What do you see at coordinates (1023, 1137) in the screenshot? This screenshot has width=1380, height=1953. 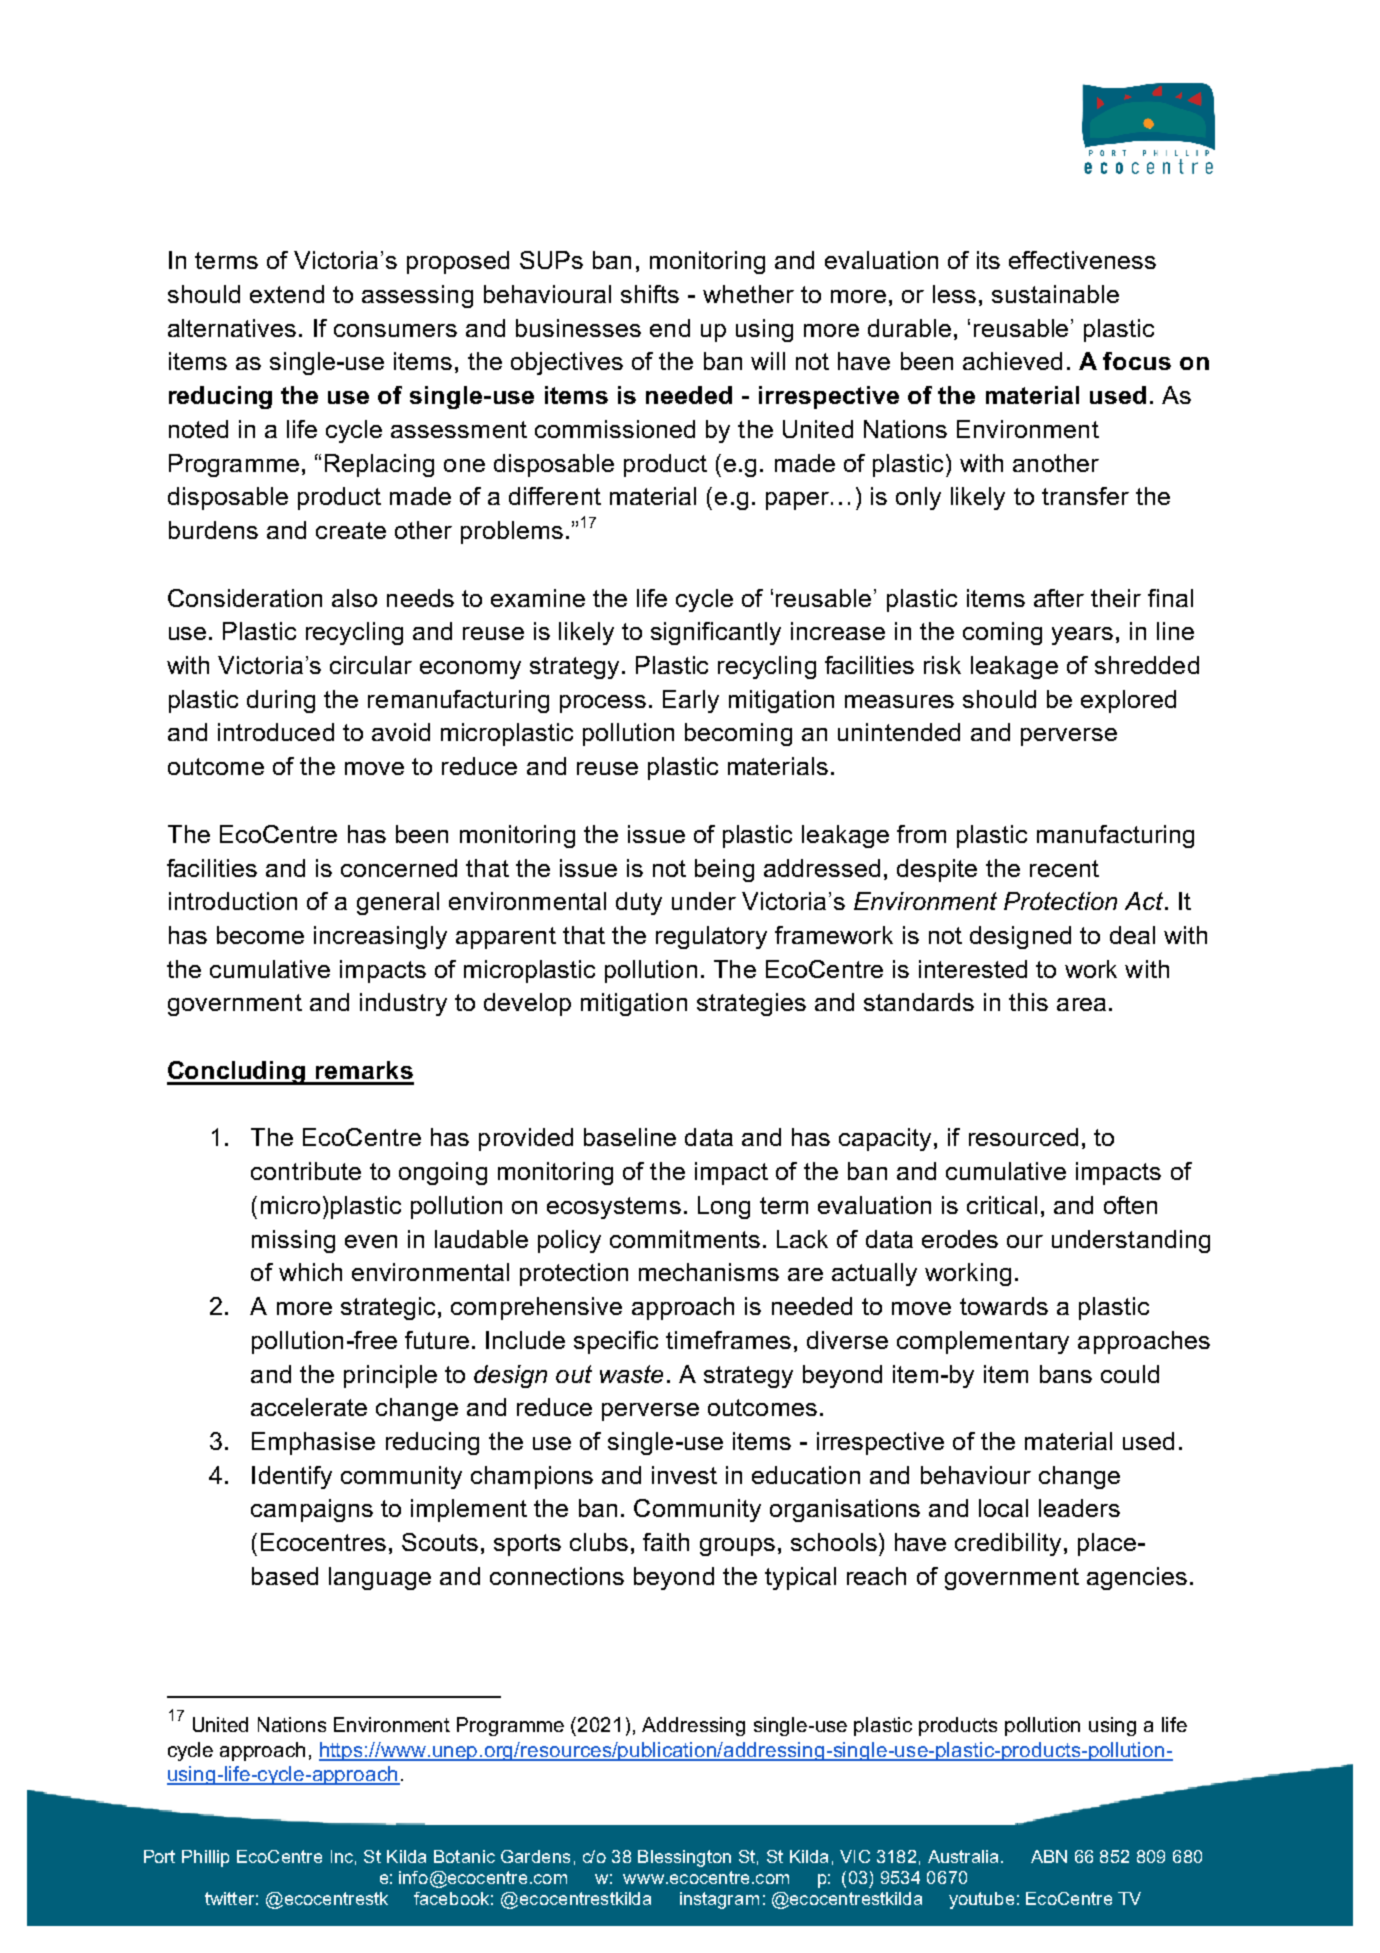 I see `resourced` at bounding box center [1023, 1137].
